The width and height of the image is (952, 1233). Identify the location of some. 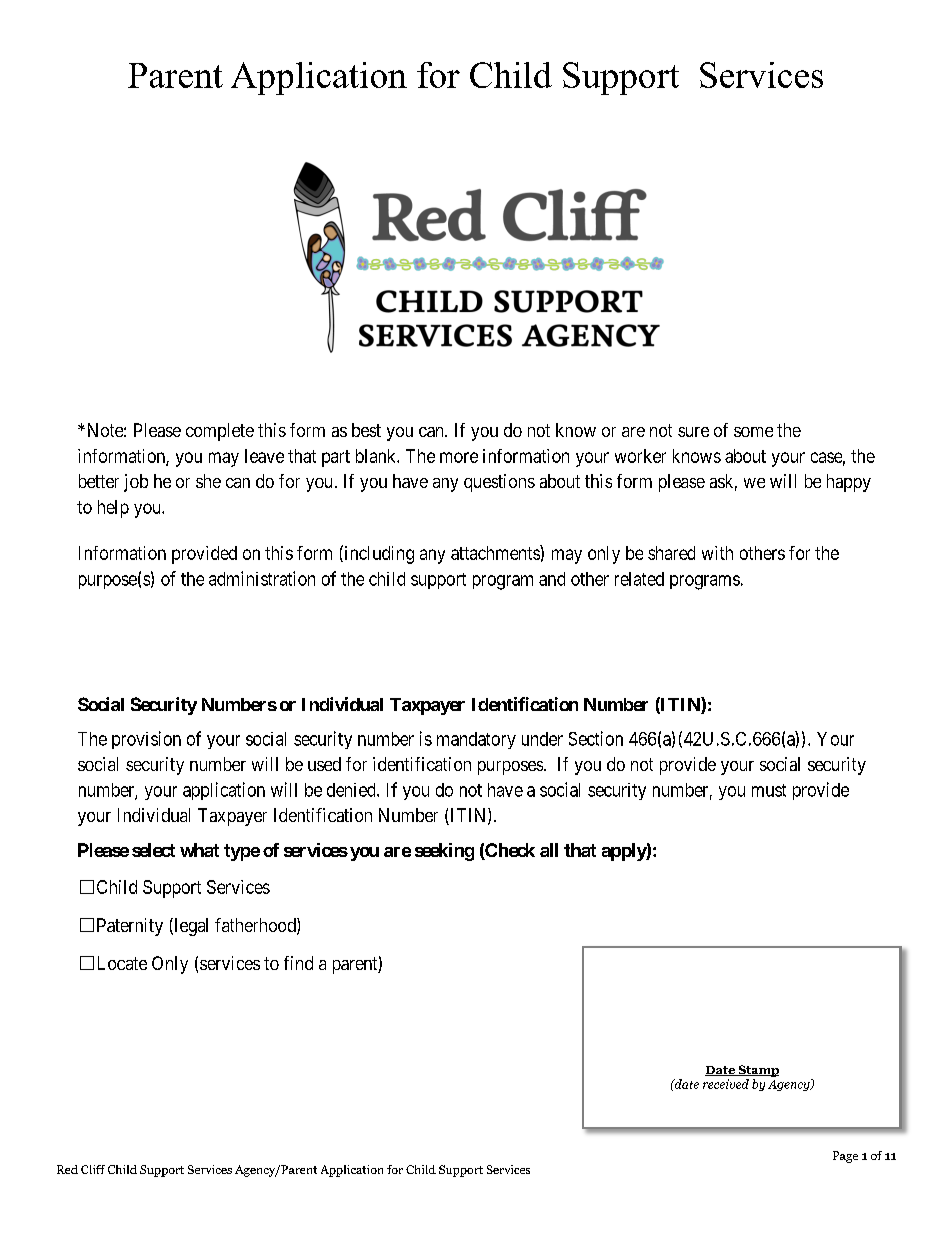
(753, 432).
